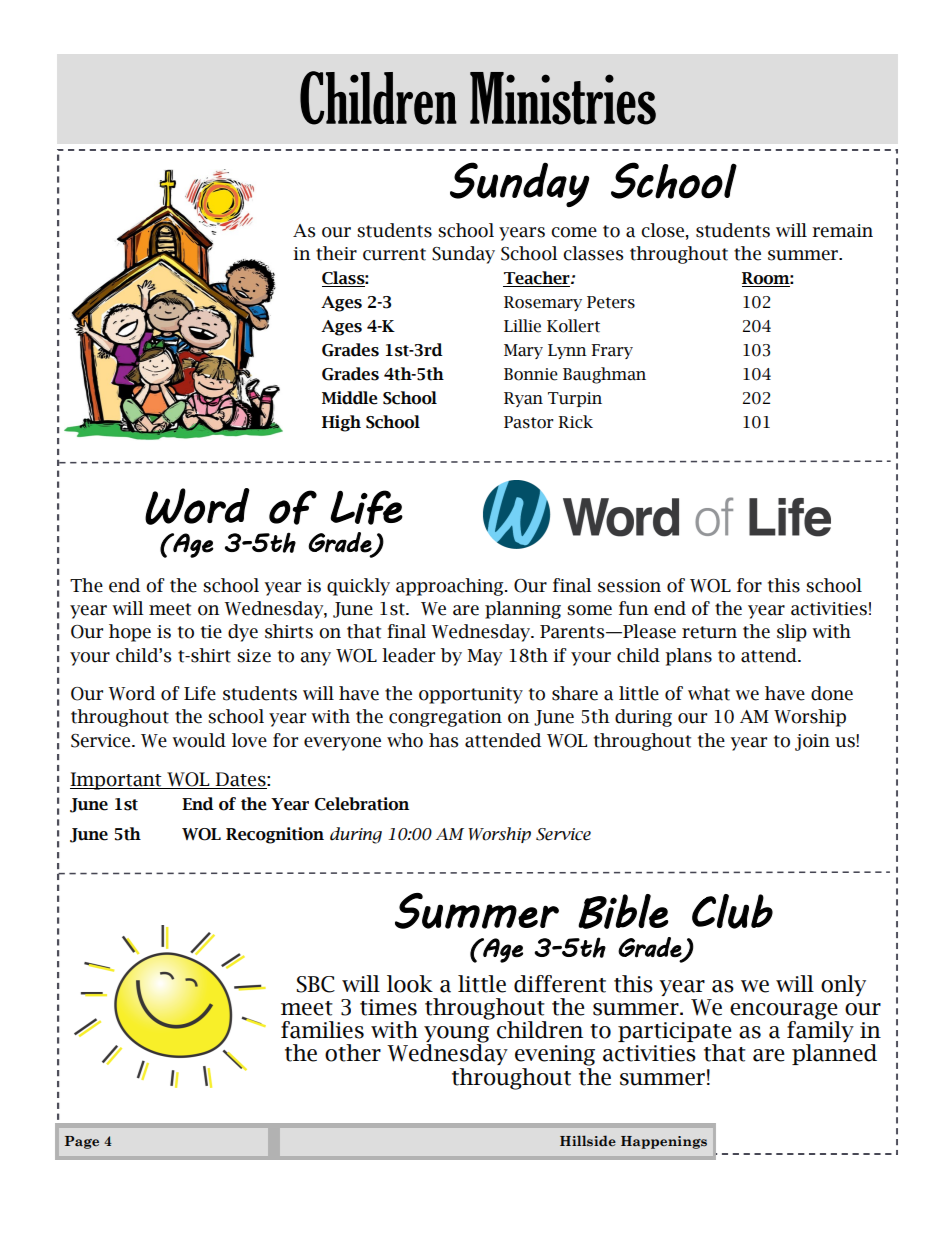 This screenshot has height=1233, width=952. Describe the element at coordinates (662, 230) in the screenshot. I see `close` at that location.
